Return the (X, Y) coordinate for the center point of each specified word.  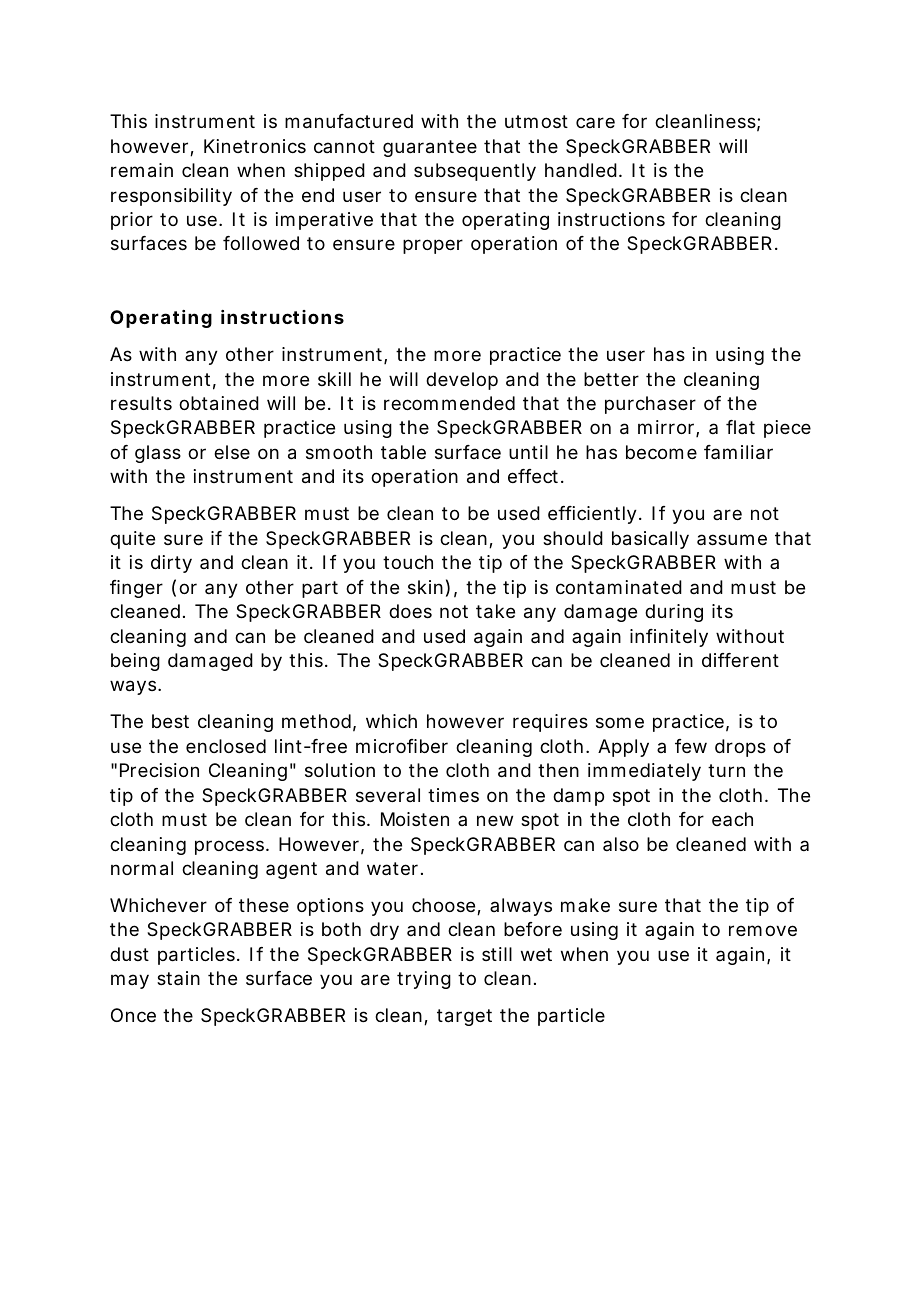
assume (732, 539)
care (595, 122)
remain (142, 170)
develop (462, 381)
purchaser (650, 405)
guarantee (430, 148)
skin (425, 587)
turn (726, 770)
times (453, 795)
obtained (219, 403)
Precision (159, 770)
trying (424, 980)
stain (178, 978)
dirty (171, 564)
